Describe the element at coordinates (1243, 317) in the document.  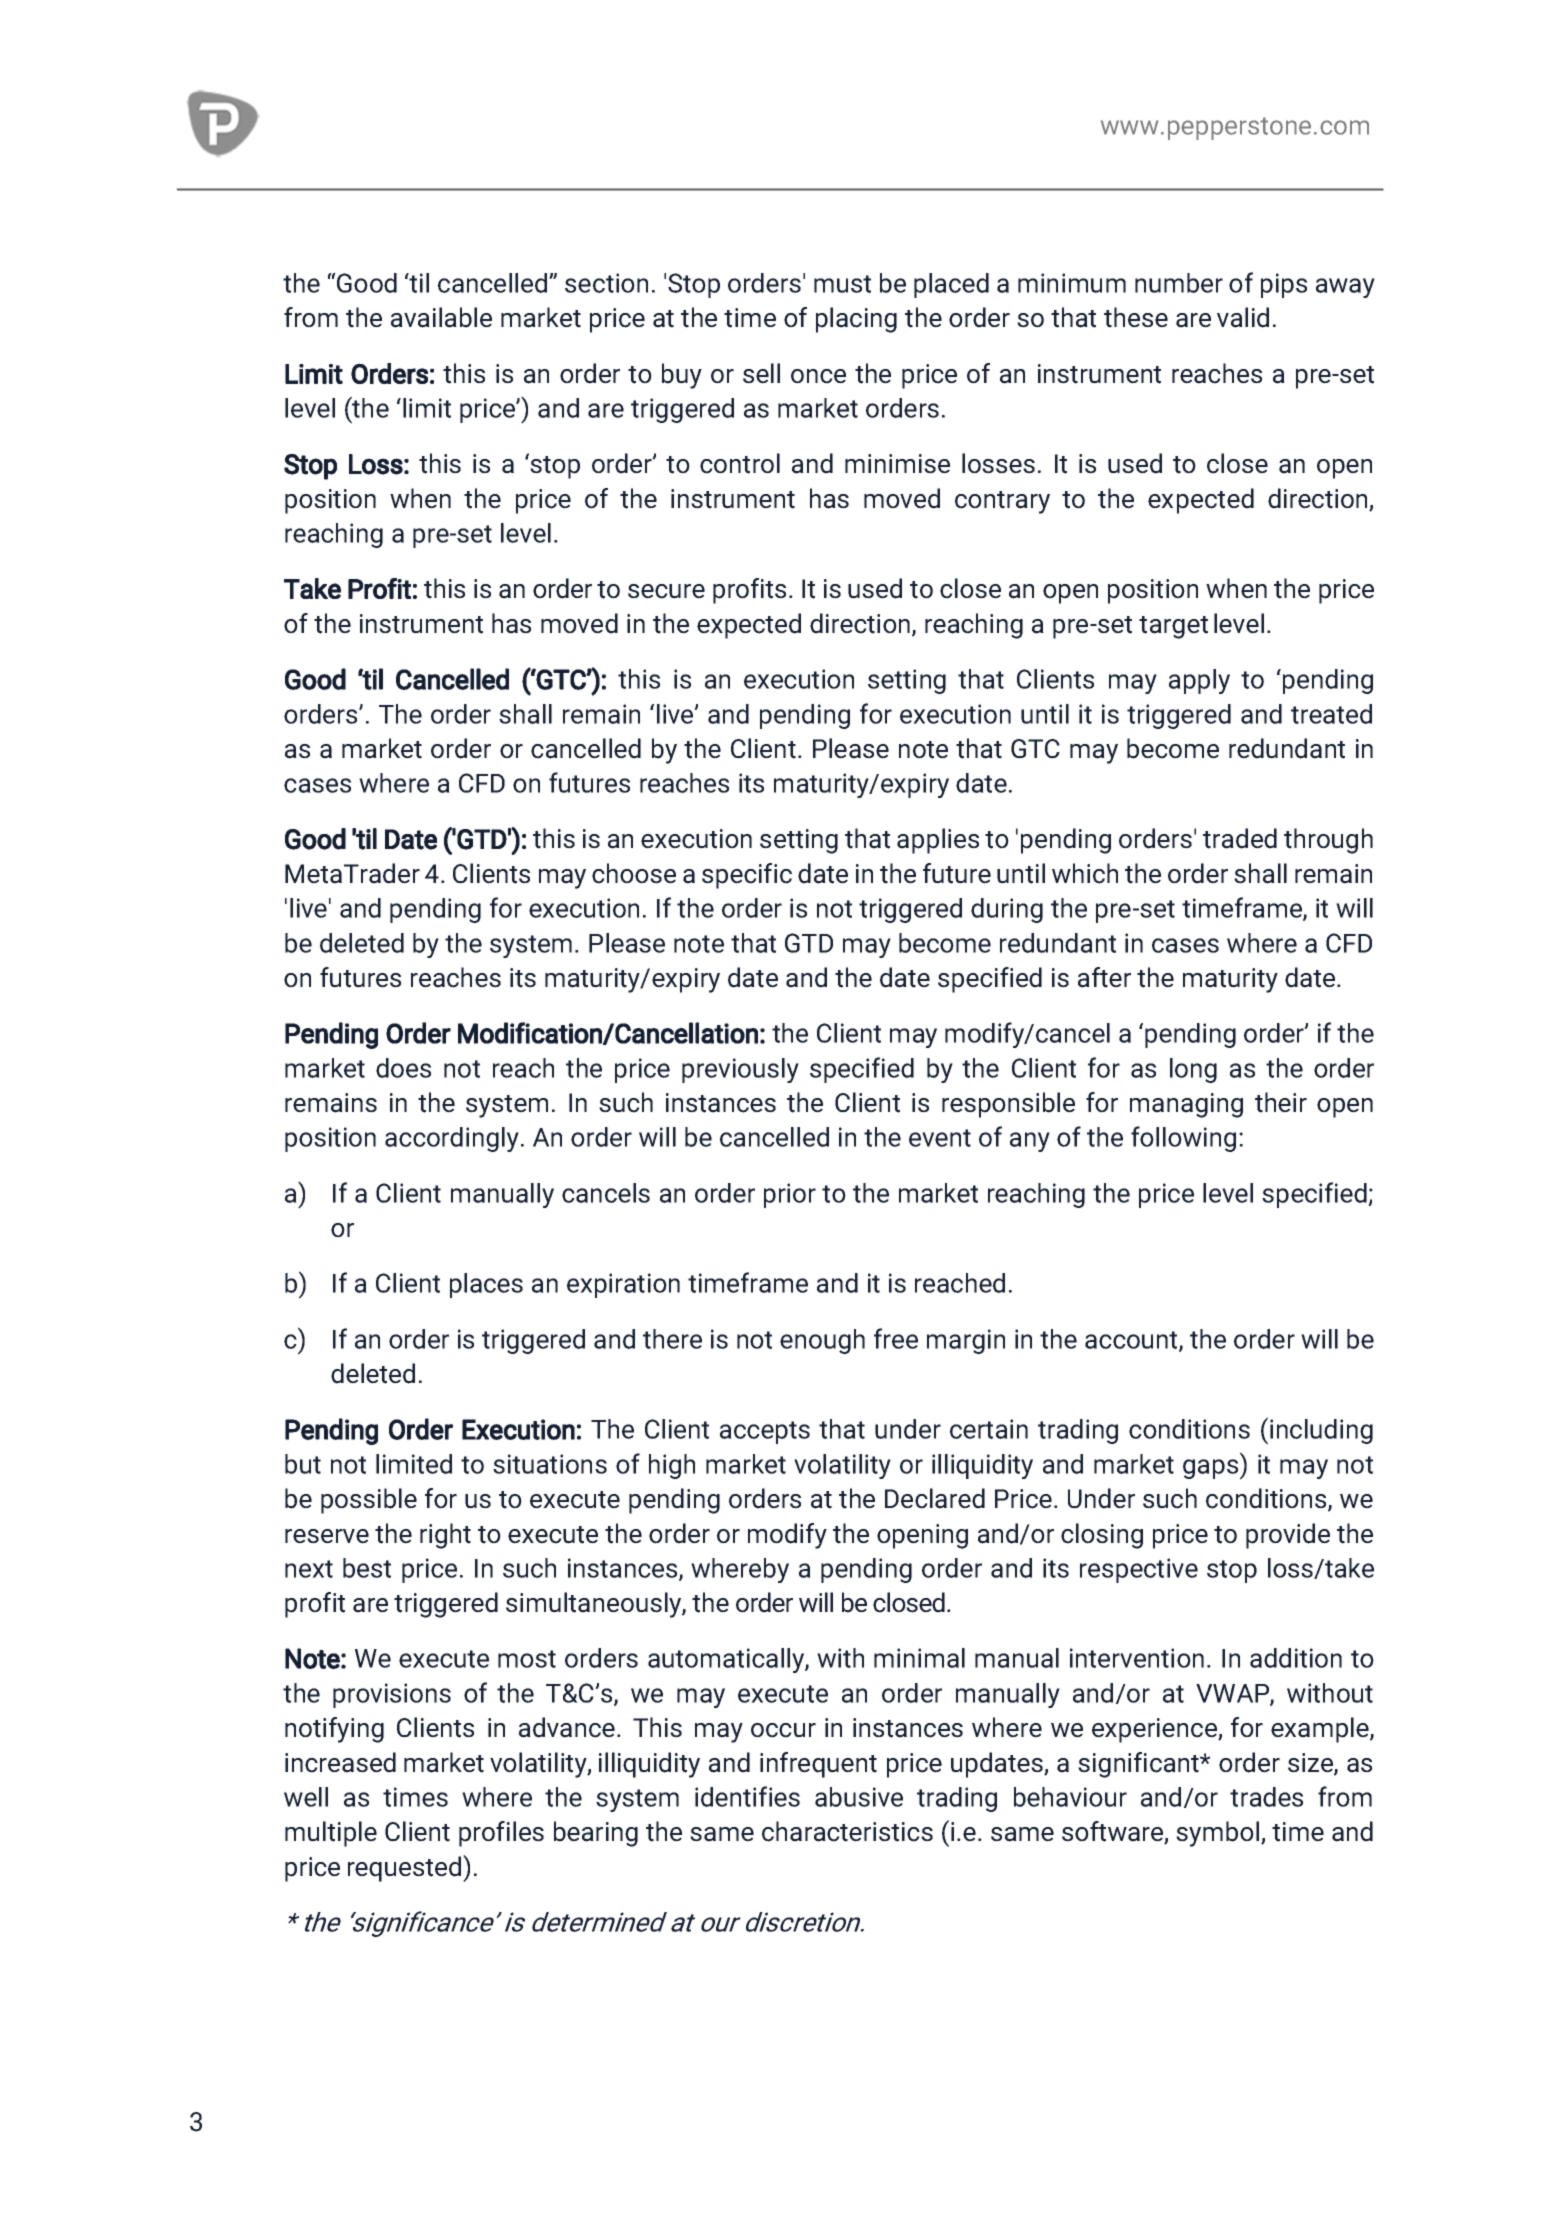
I see `valid` at that location.
